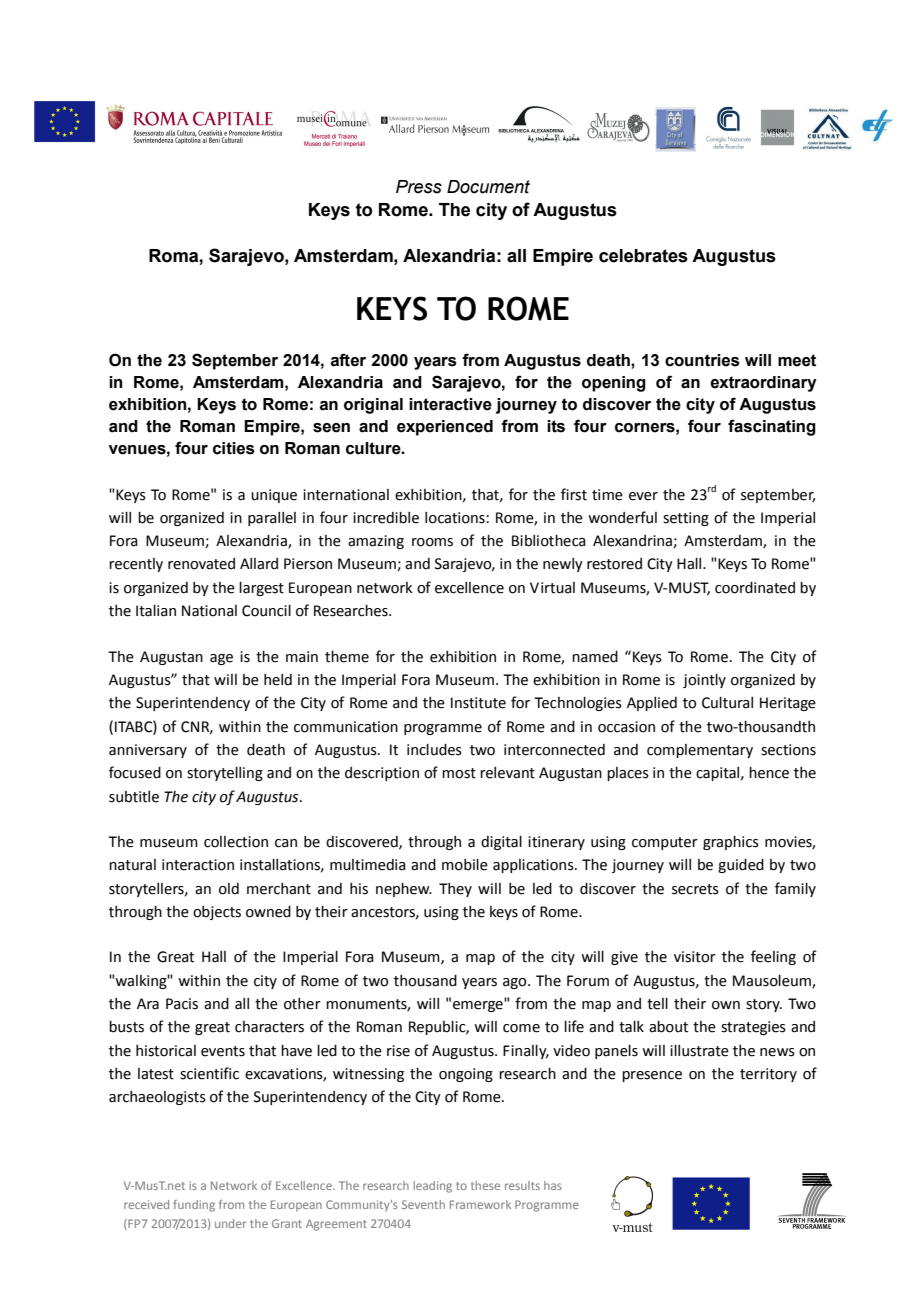  What do you see at coordinates (488, 187) in the screenshot?
I see `Document` at bounding box center [488, 187].
